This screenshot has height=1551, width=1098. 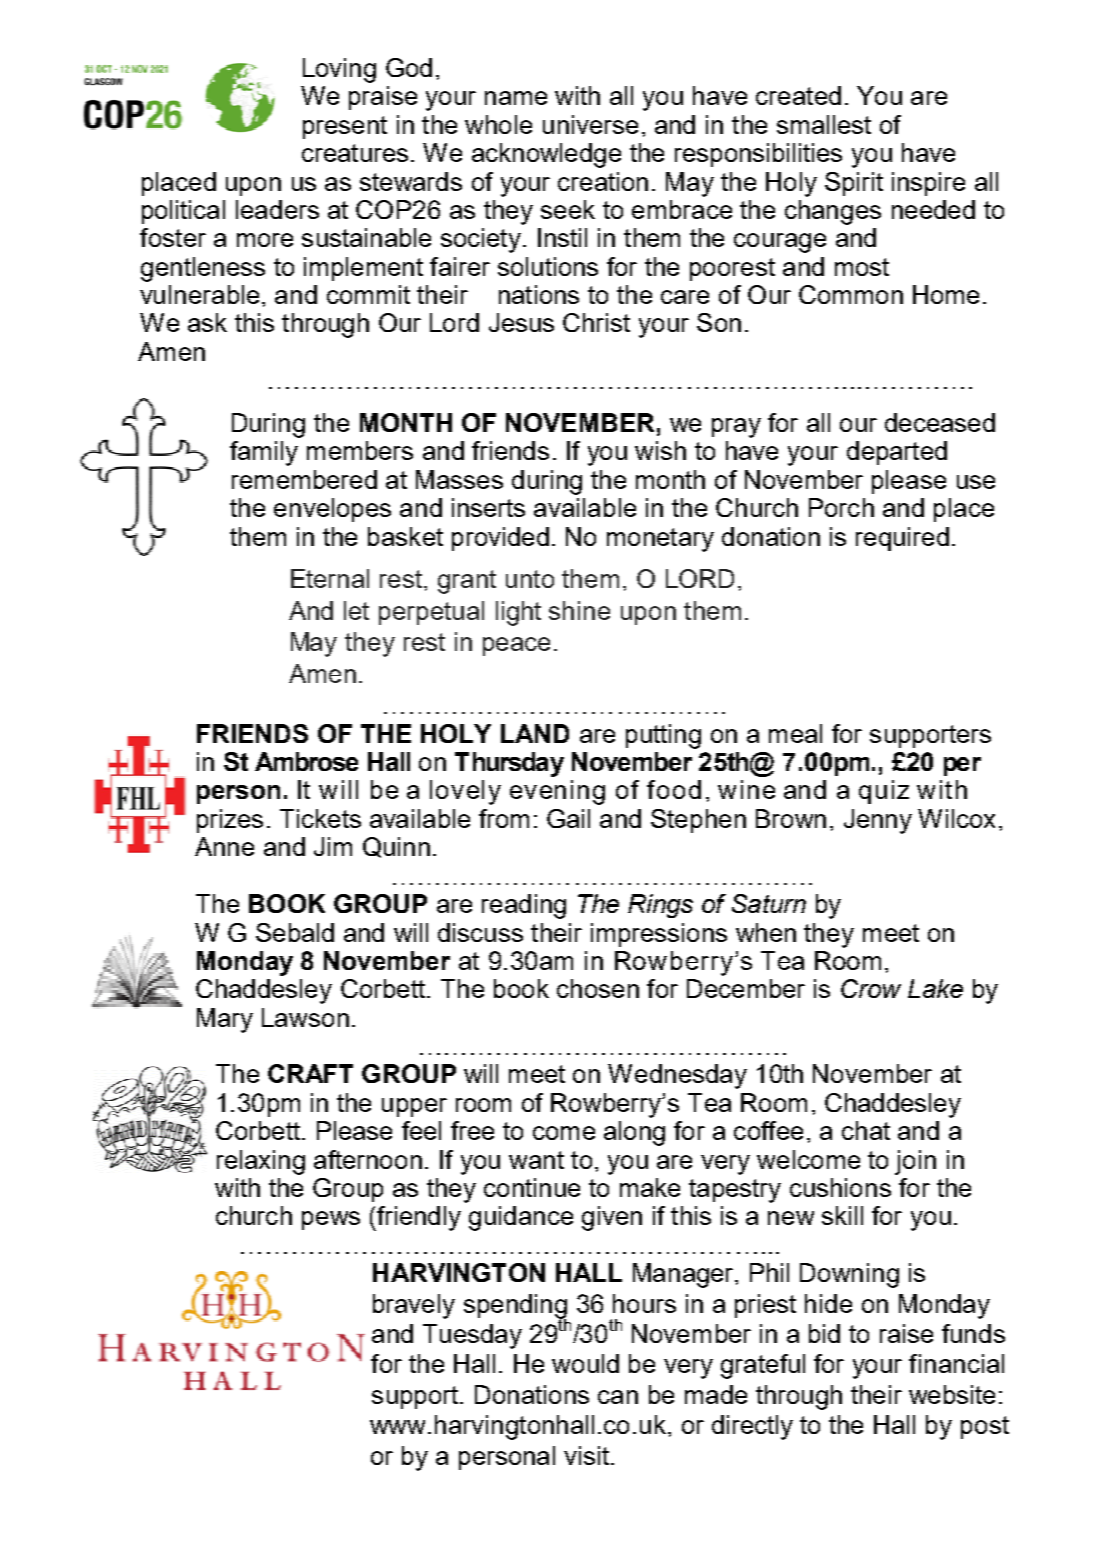 What do you see at coordinates (345, 127) in the screenshot?
I see `present` at bounding box center [345, 127].
